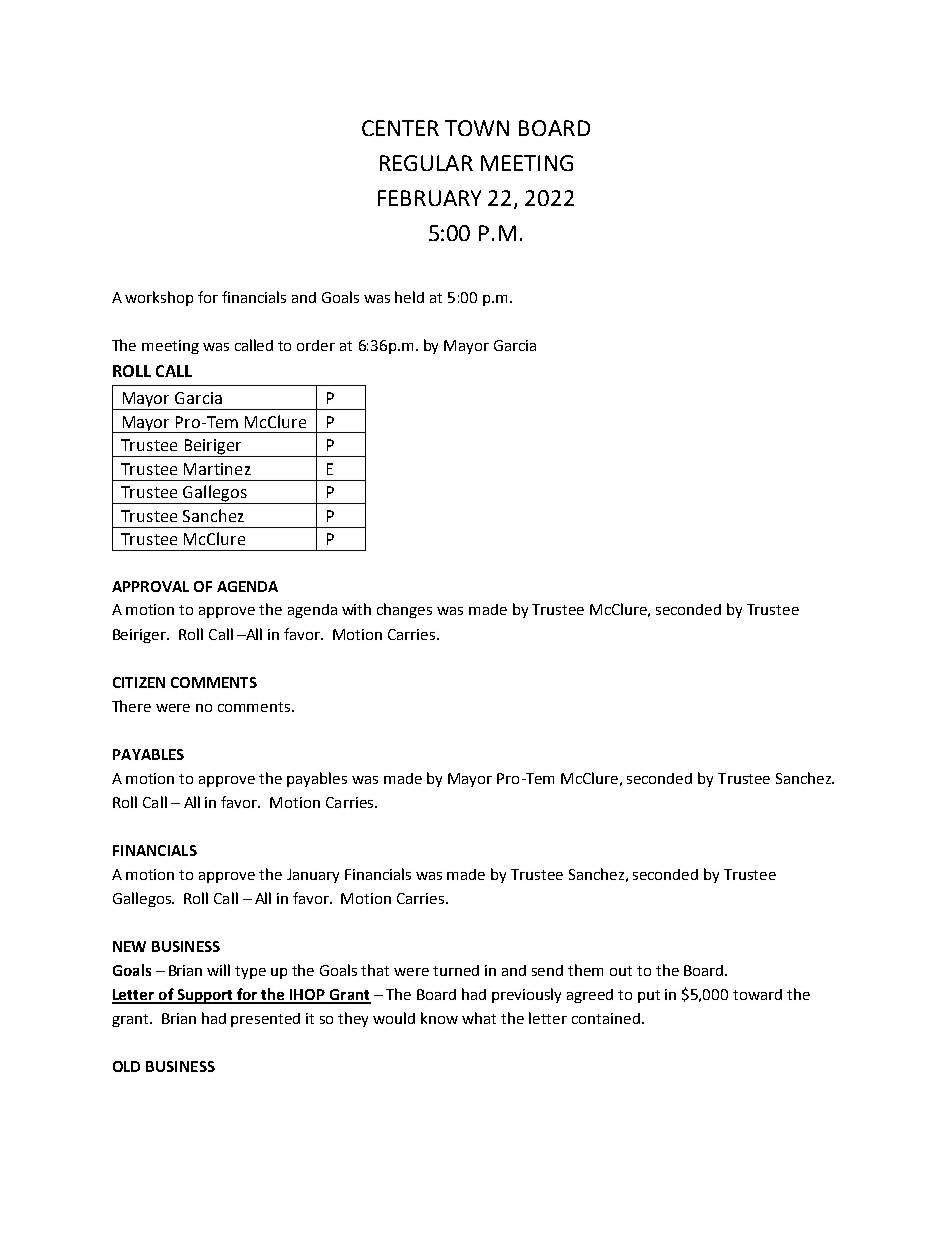 The image size is (952, 1233). Describe the element at coordinates (404, 610) in the image. I see `changes` at that location.
